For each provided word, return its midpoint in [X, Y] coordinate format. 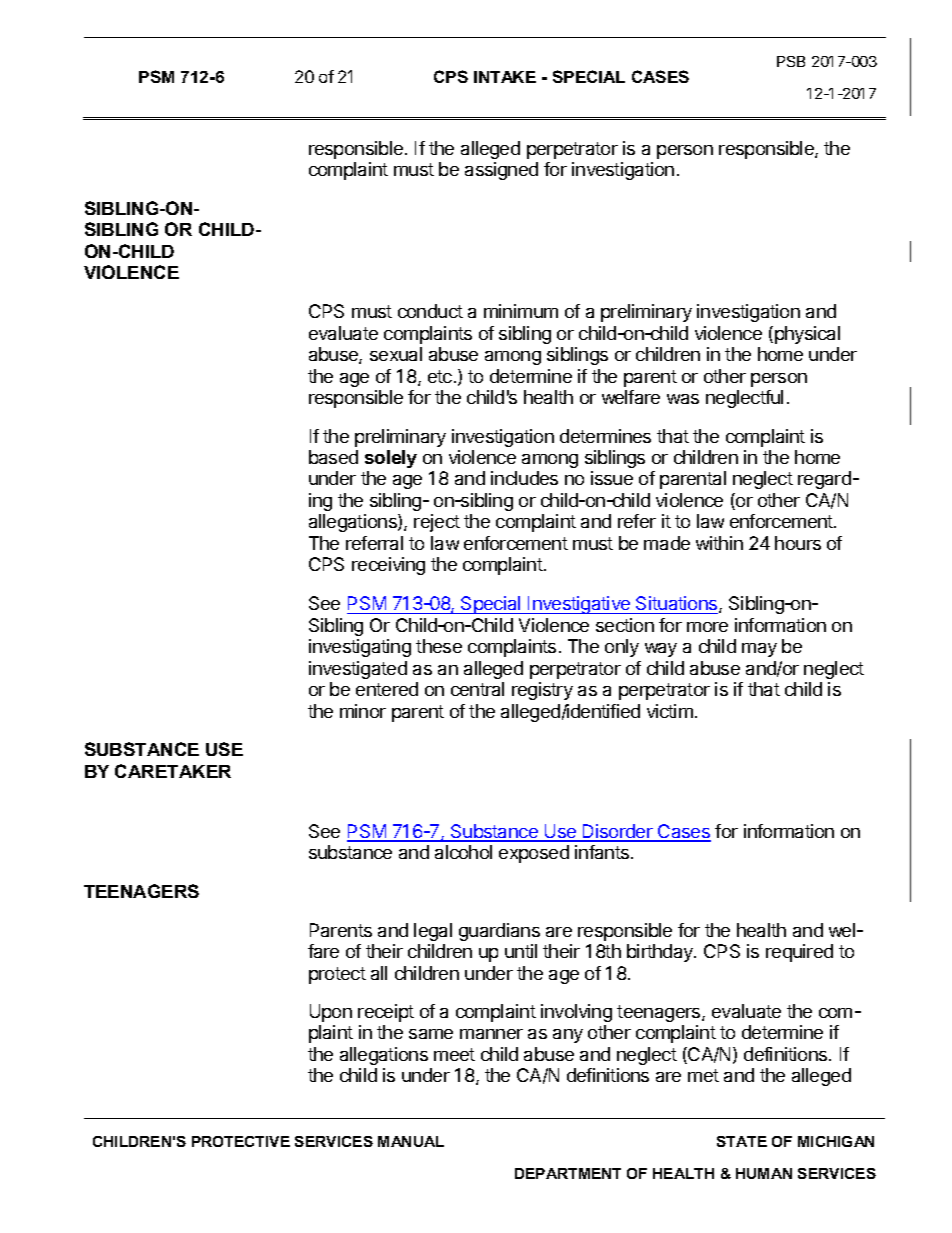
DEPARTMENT [568, 1173]
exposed [534, 854]
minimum [521, 311]
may [759, 650]
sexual [396, 354]
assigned [501, 171]
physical [807, 335]
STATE [742, 1141]
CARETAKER [173, 771]
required [799, 953]
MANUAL [411, 1141]
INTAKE [505, 77]
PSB [791, 61]
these [439, 646]
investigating [360, 648]
